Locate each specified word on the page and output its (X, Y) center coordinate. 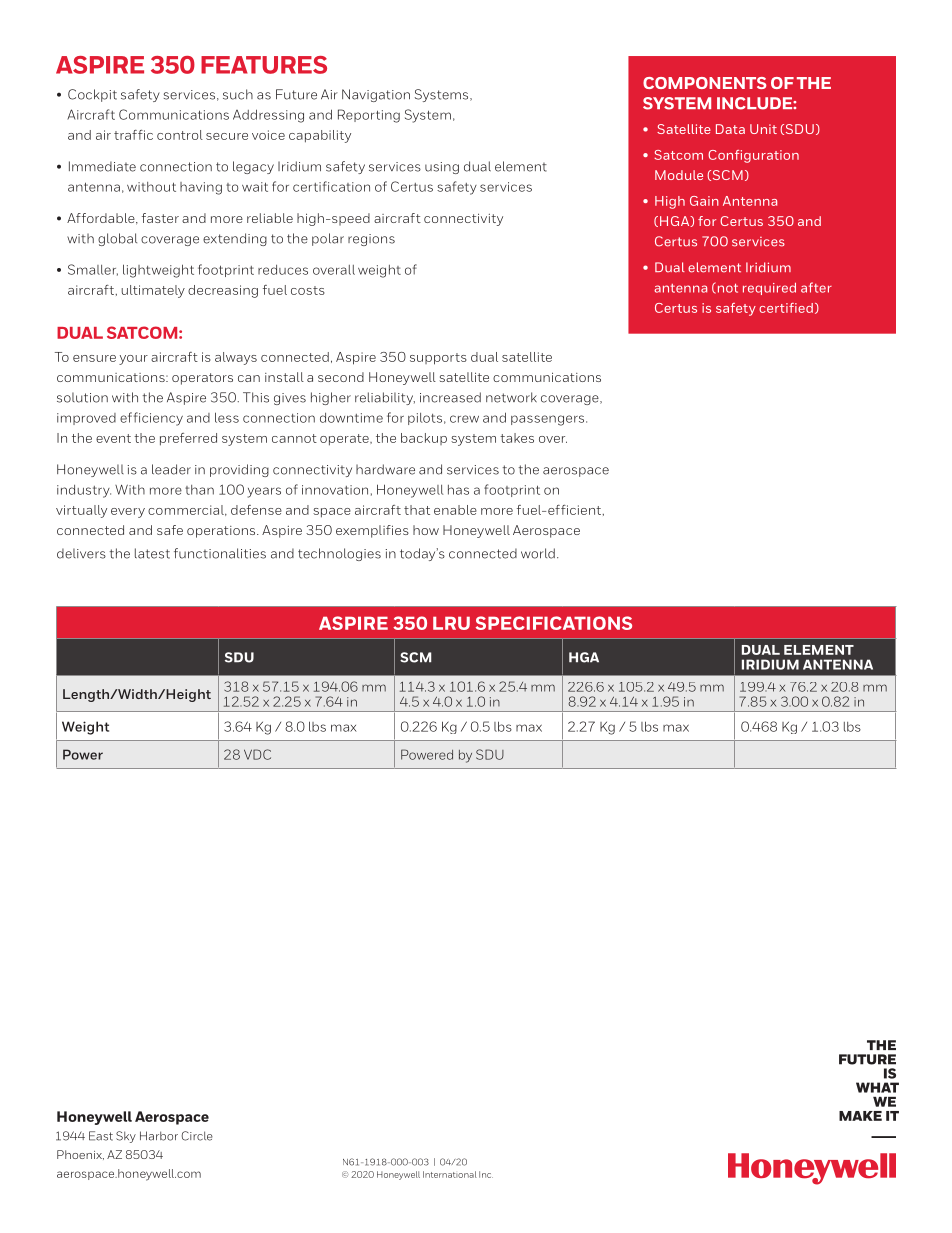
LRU (451, 623)
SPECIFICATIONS (554, 623)
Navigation (376, 95)
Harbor (159, 1136)
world (538, 553)
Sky (126, 1137)
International (450, 1174)
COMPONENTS (705, 83)
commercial (187, 510)
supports (438, 359)
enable (455, 510)
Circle (197, 1136)
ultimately (153, 291)
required (769, 289)
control (180, 135)
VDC (257, 754)
